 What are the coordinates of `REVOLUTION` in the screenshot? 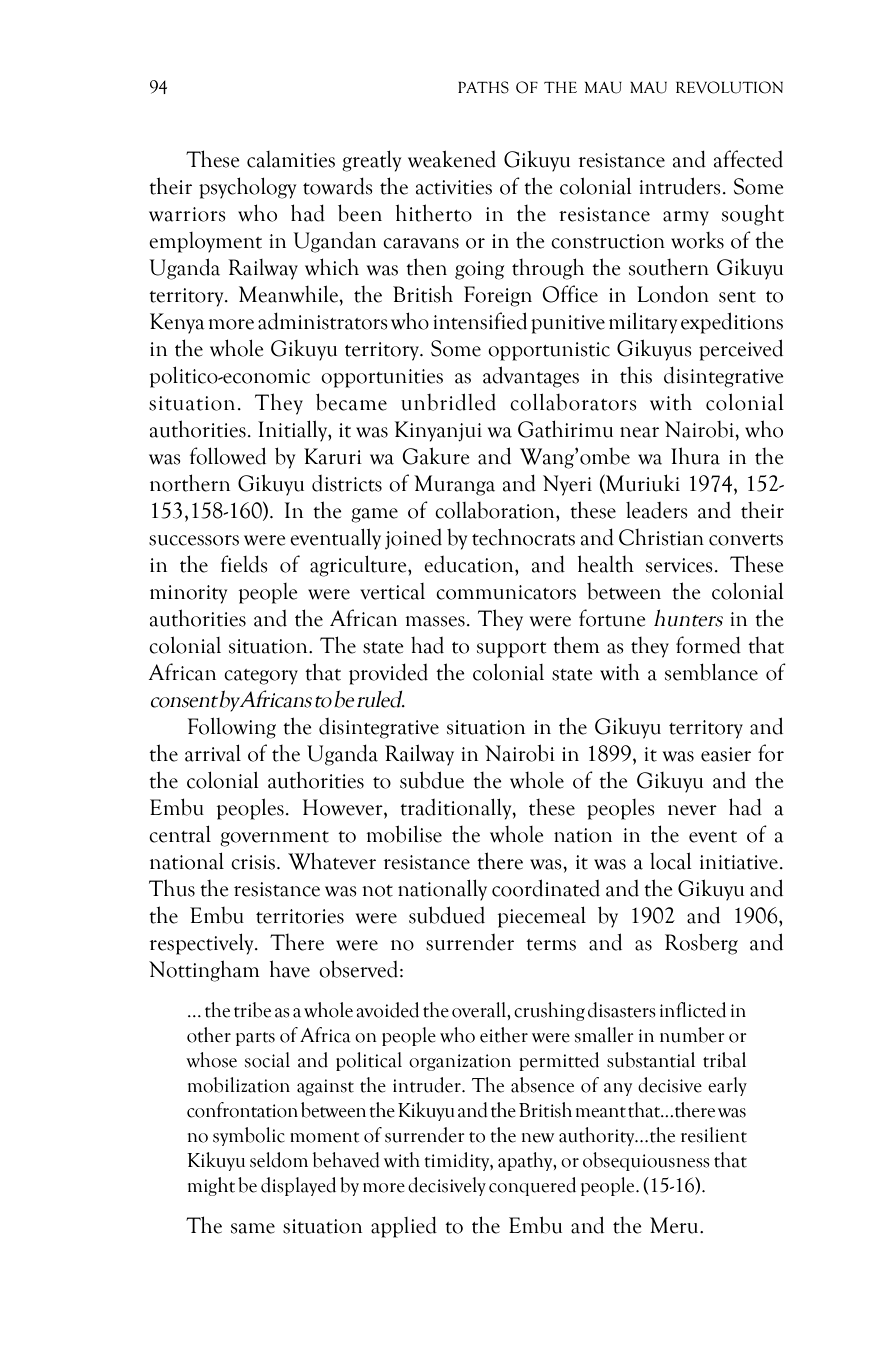 It's located at (729, 87).
